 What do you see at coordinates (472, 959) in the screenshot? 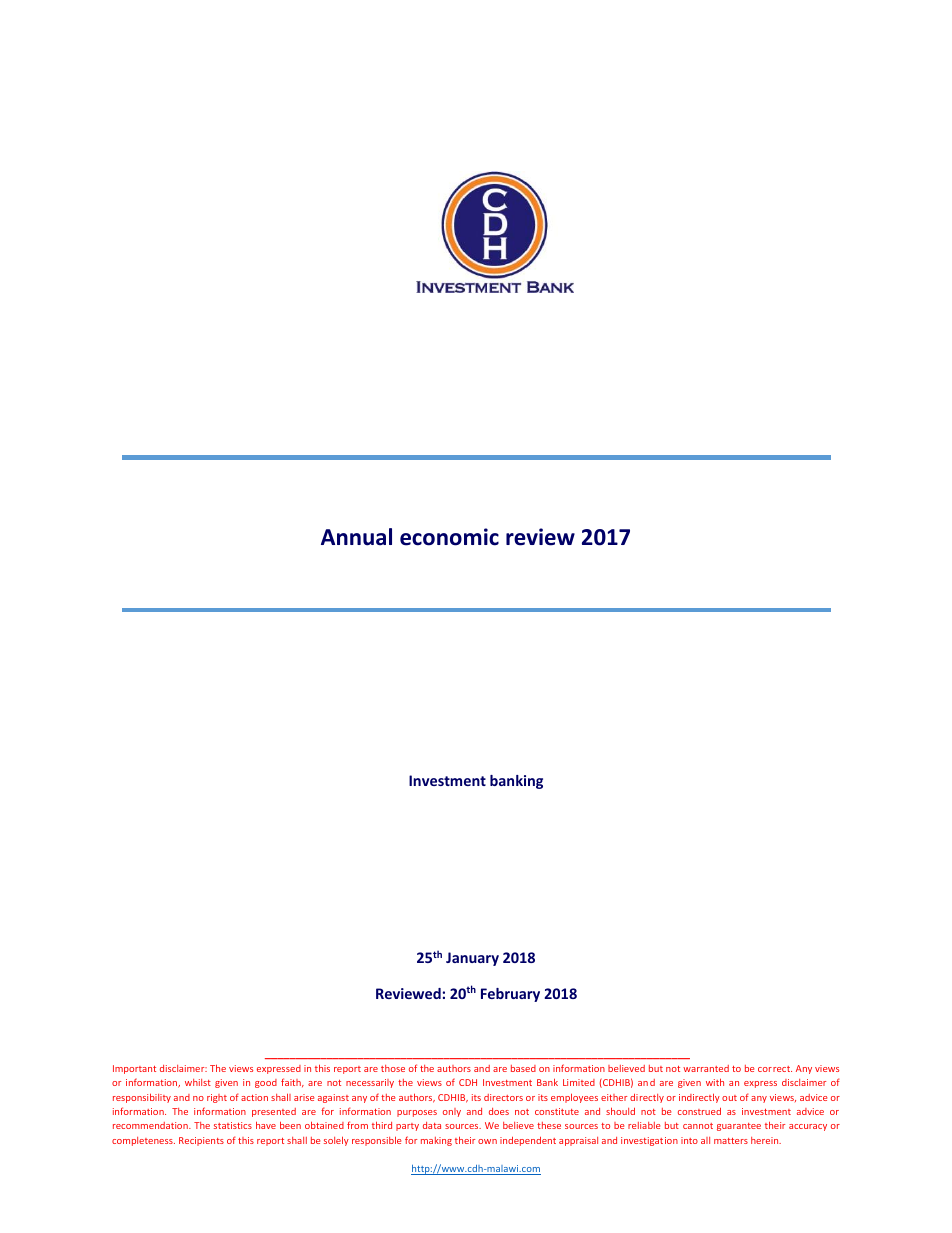
I see `January` at bounding box center [472, 959].
